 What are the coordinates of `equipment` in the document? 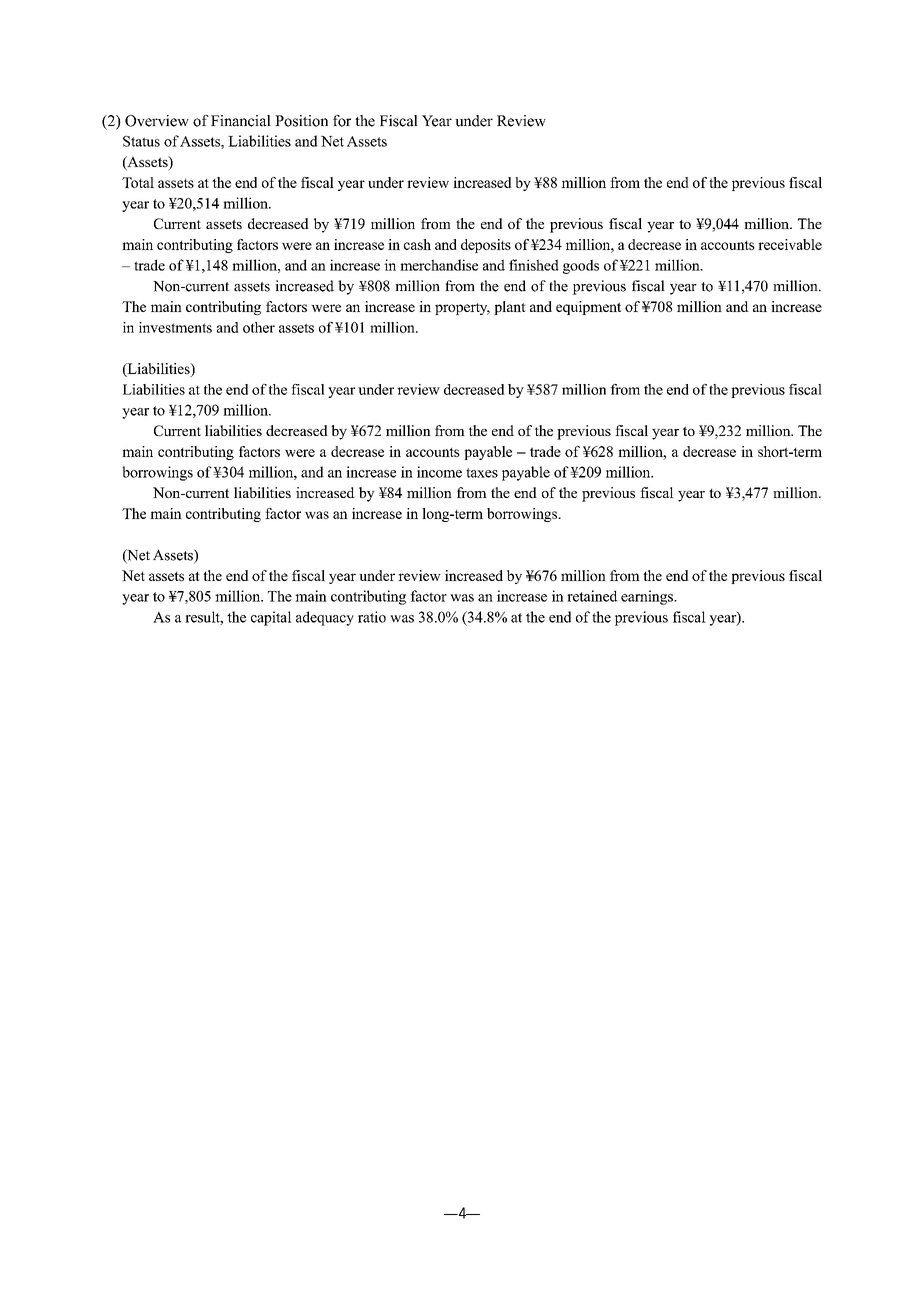 It's located at (588, 308).
